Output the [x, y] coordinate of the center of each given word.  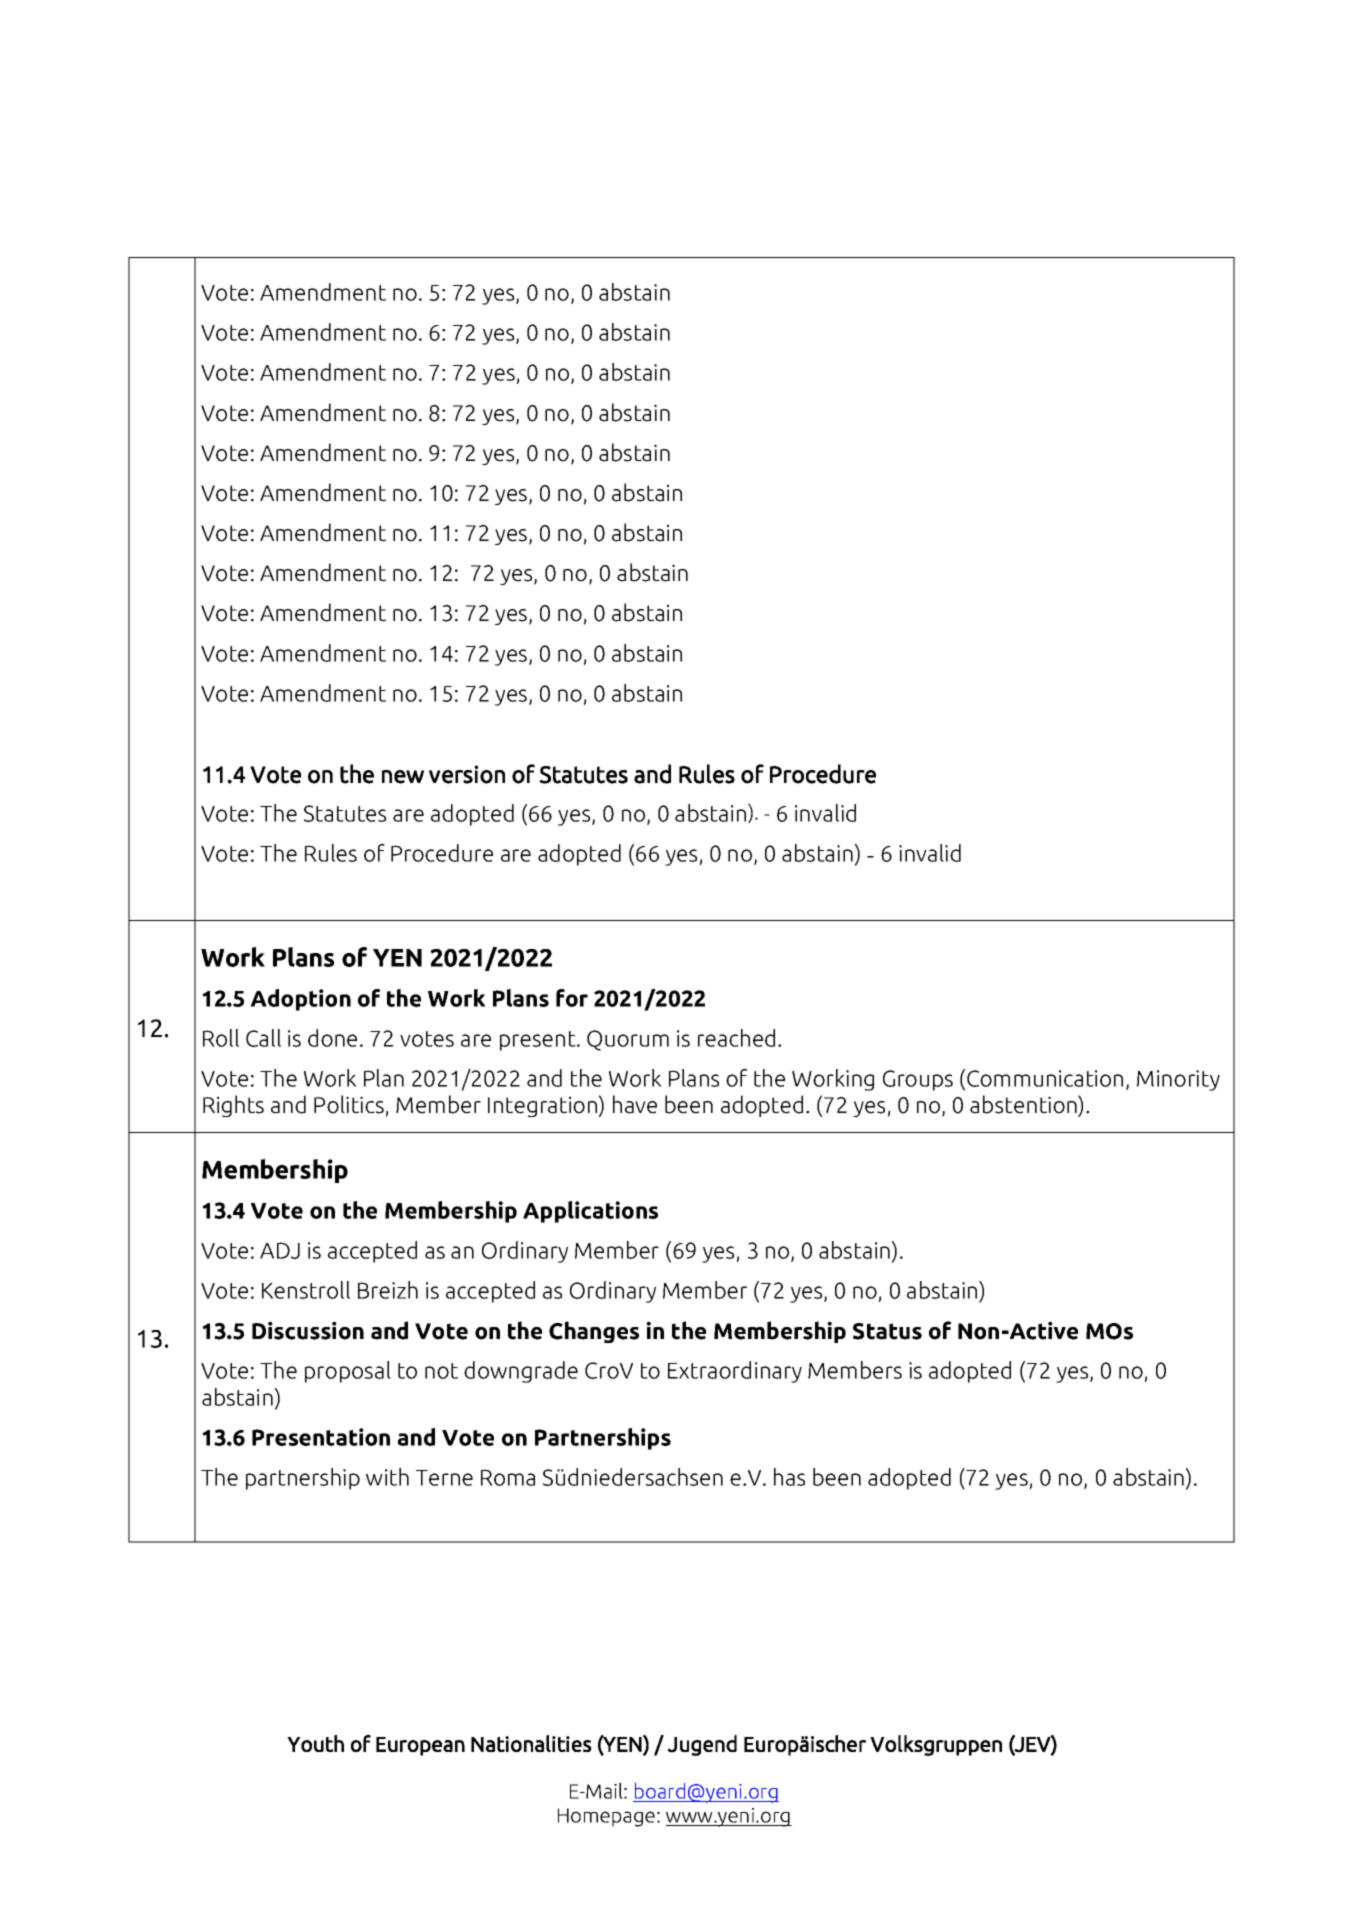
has [789, 1477]
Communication [1045, 1078]
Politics [349, 1104]
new [403, 777]
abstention [1024, 1105]
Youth [315, 1743]
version [467, 774]
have [635, 1104]
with [387, 1477]
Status [887, 1331]
